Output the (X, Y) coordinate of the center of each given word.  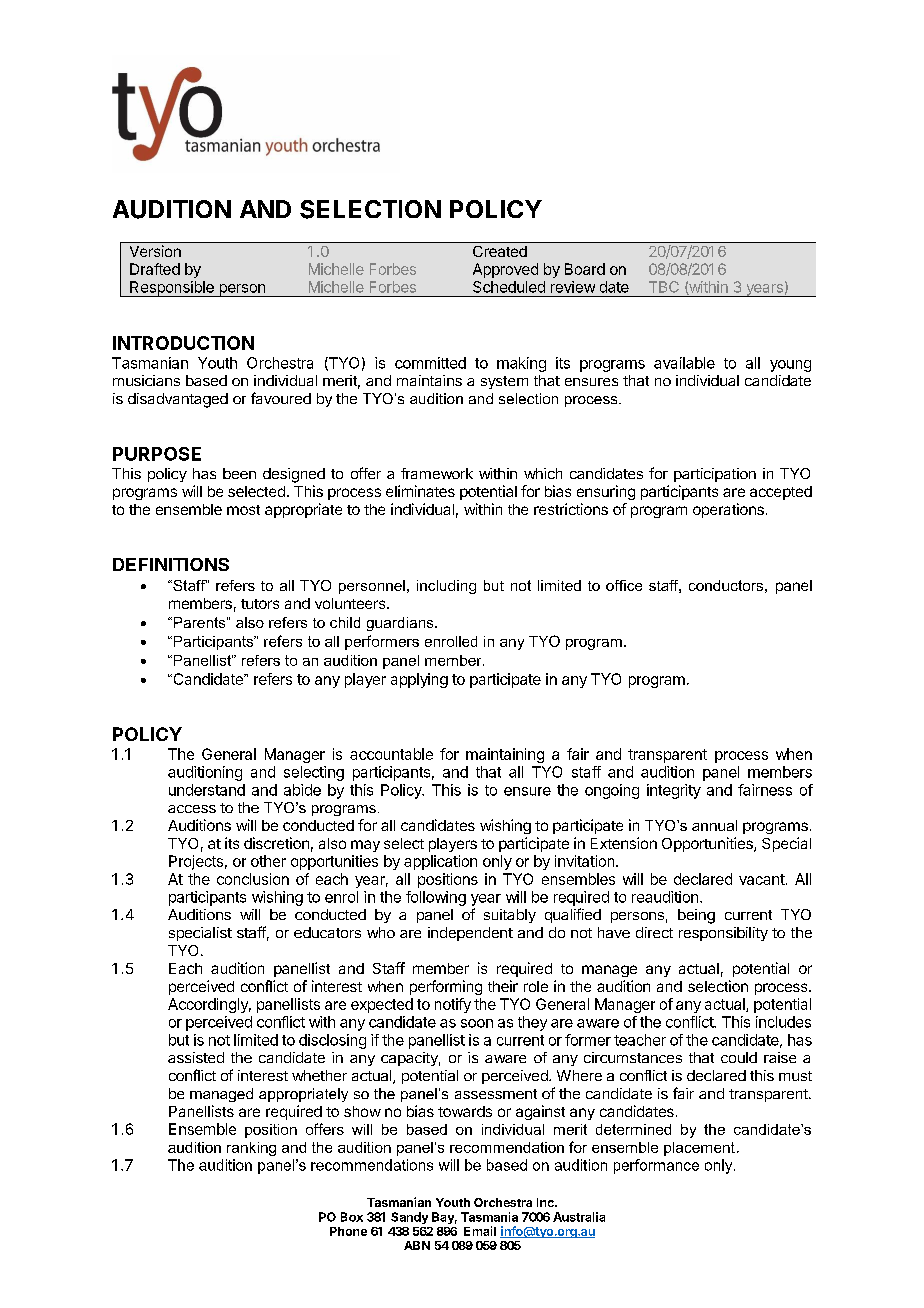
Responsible (172, 289)
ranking (251, 1149)
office (624, 585)
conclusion (253, 879)
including (446, 587)
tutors (260, 604)
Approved (505, 270)
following (436, 898)
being (696, 916)
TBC (664, 287)
